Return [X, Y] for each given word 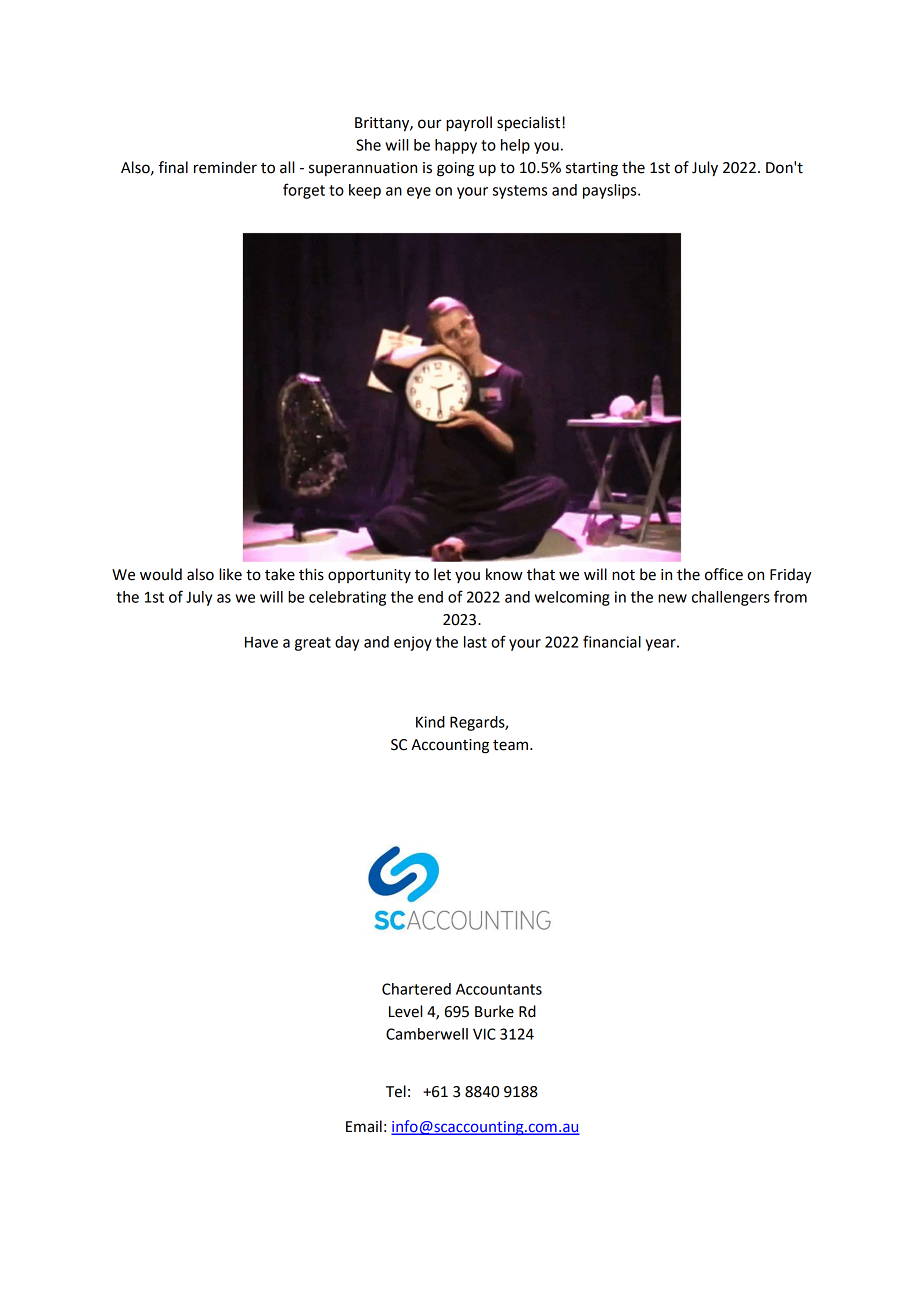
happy [456, 146]
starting [592, 169]
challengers [731, 598]
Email [364, 1126]
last [475, 642]
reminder [225, 167]
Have [261, 642]
